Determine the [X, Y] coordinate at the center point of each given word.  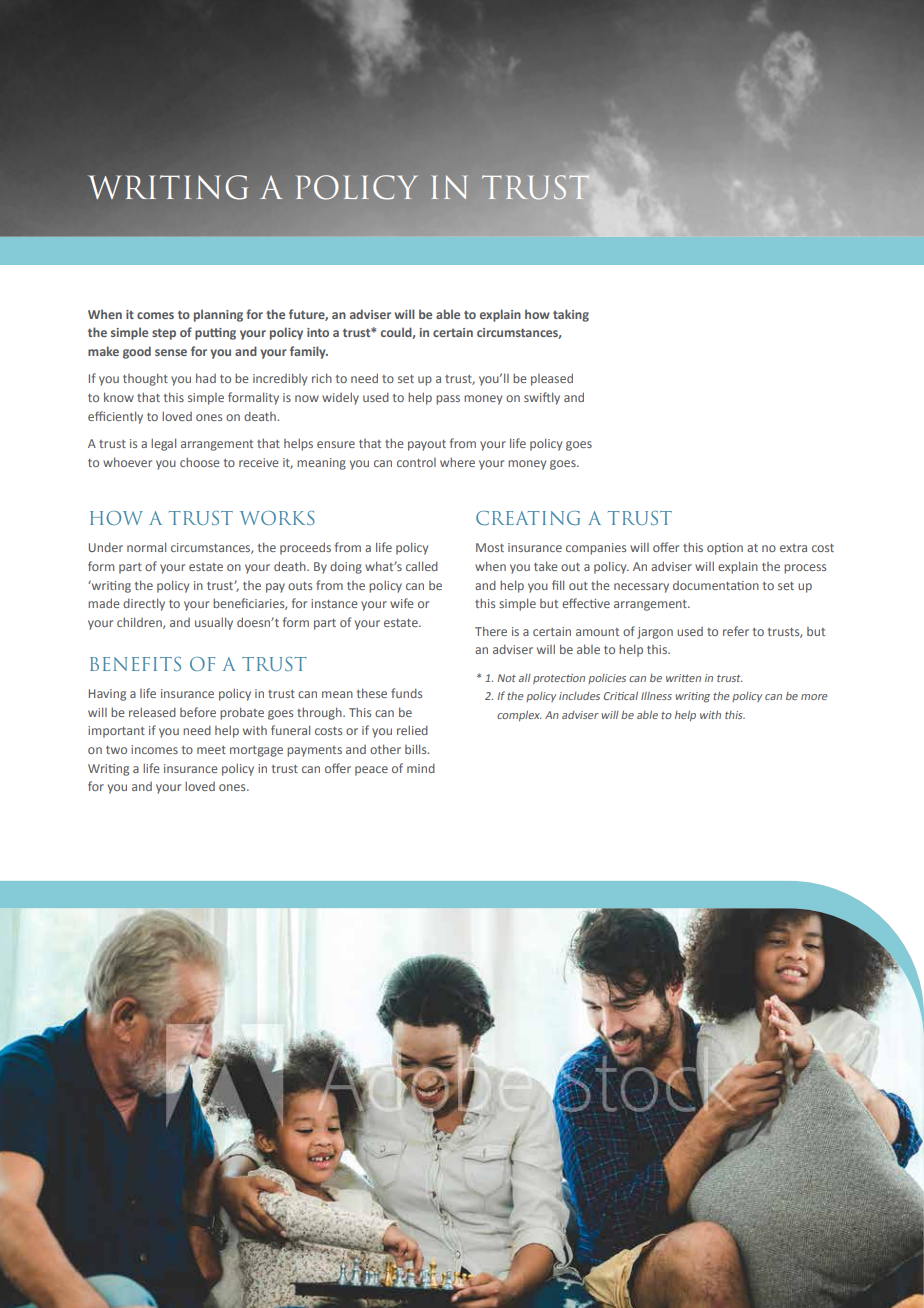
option [725, 549]
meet [211, 750]
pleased [552, 379]
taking [571, 315]
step [164, 334]
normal [146, 547]
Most [490, 547]
